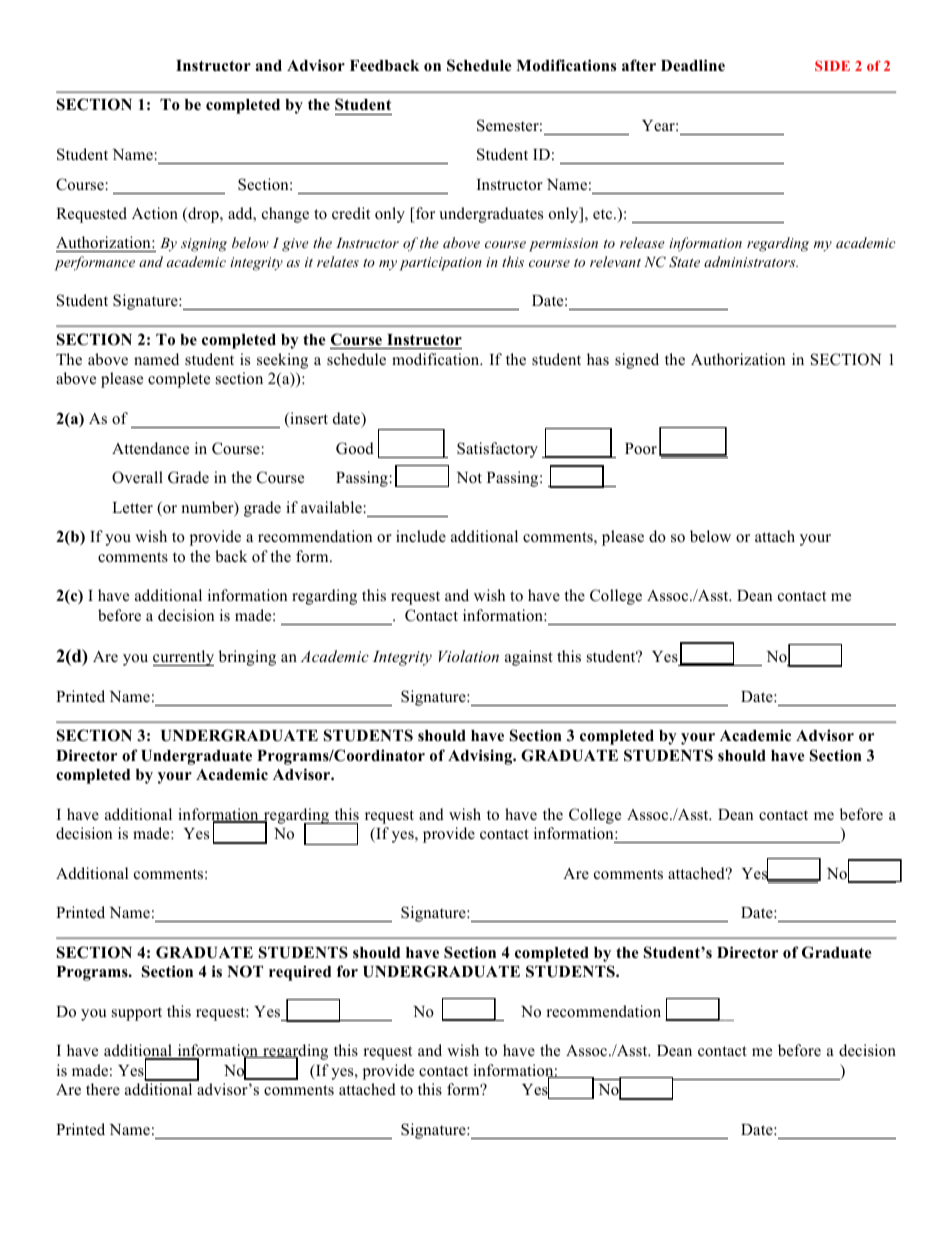 Image resolution: width=952 pixels, height=1233 pixels. I want to click on drop, so click(203, 215).
